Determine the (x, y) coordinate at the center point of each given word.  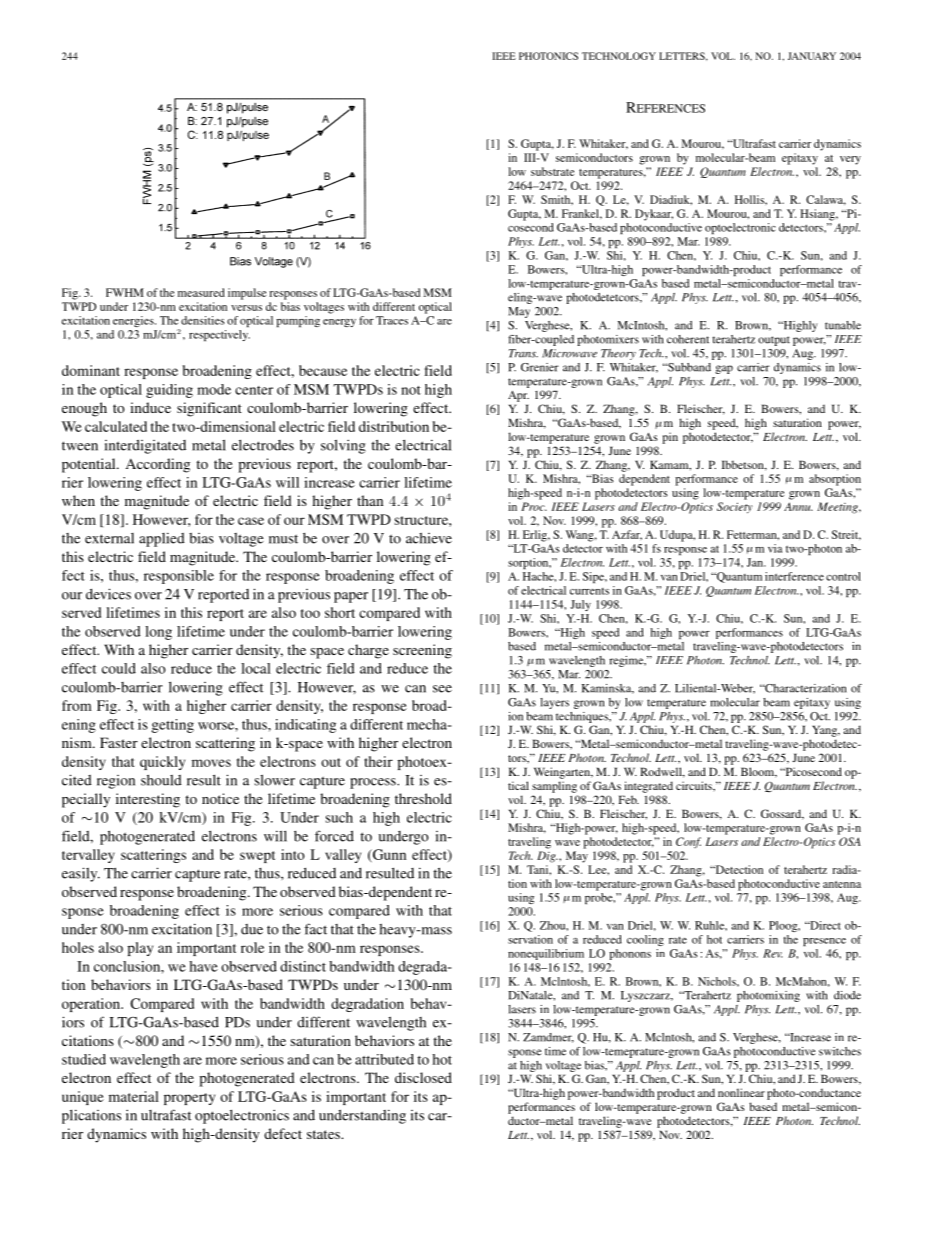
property (189, 1099)
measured (201, 292)
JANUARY (812, 56)
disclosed (423, 1077)
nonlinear (741, 1092)
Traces (392, 320)
